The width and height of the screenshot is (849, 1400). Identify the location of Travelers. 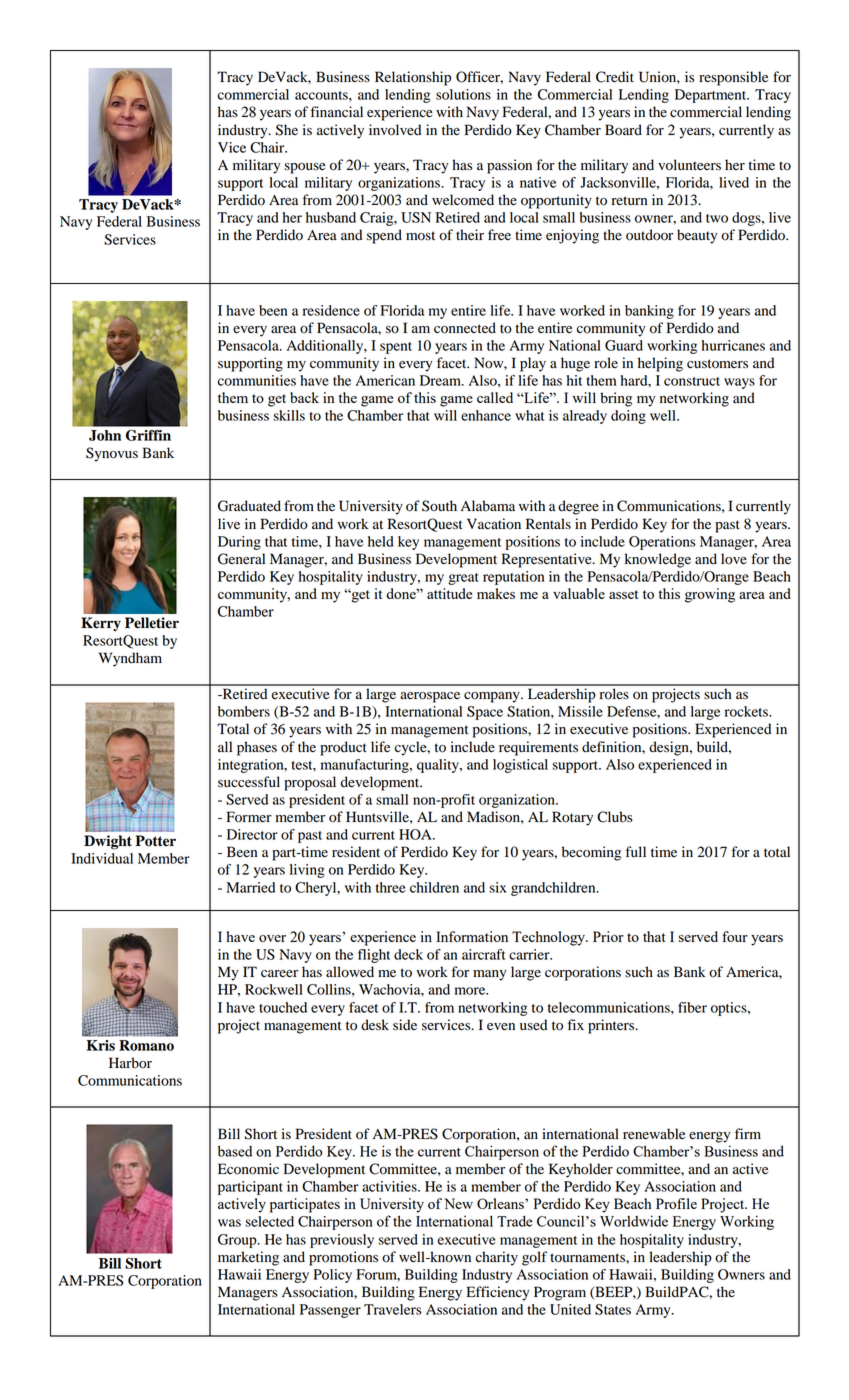
(393, 1309).
